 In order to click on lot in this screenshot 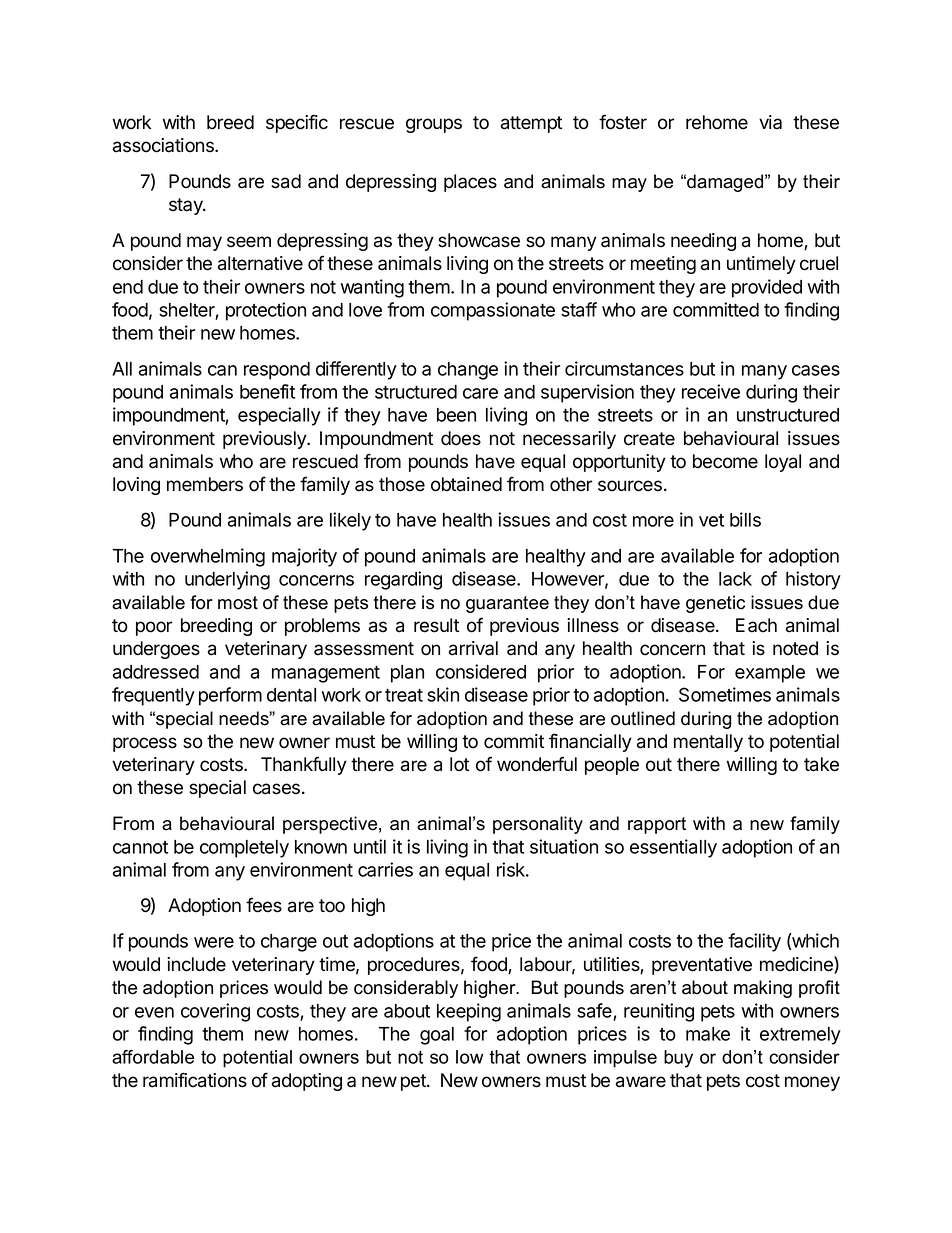, I will do `click(459, 764)`.
